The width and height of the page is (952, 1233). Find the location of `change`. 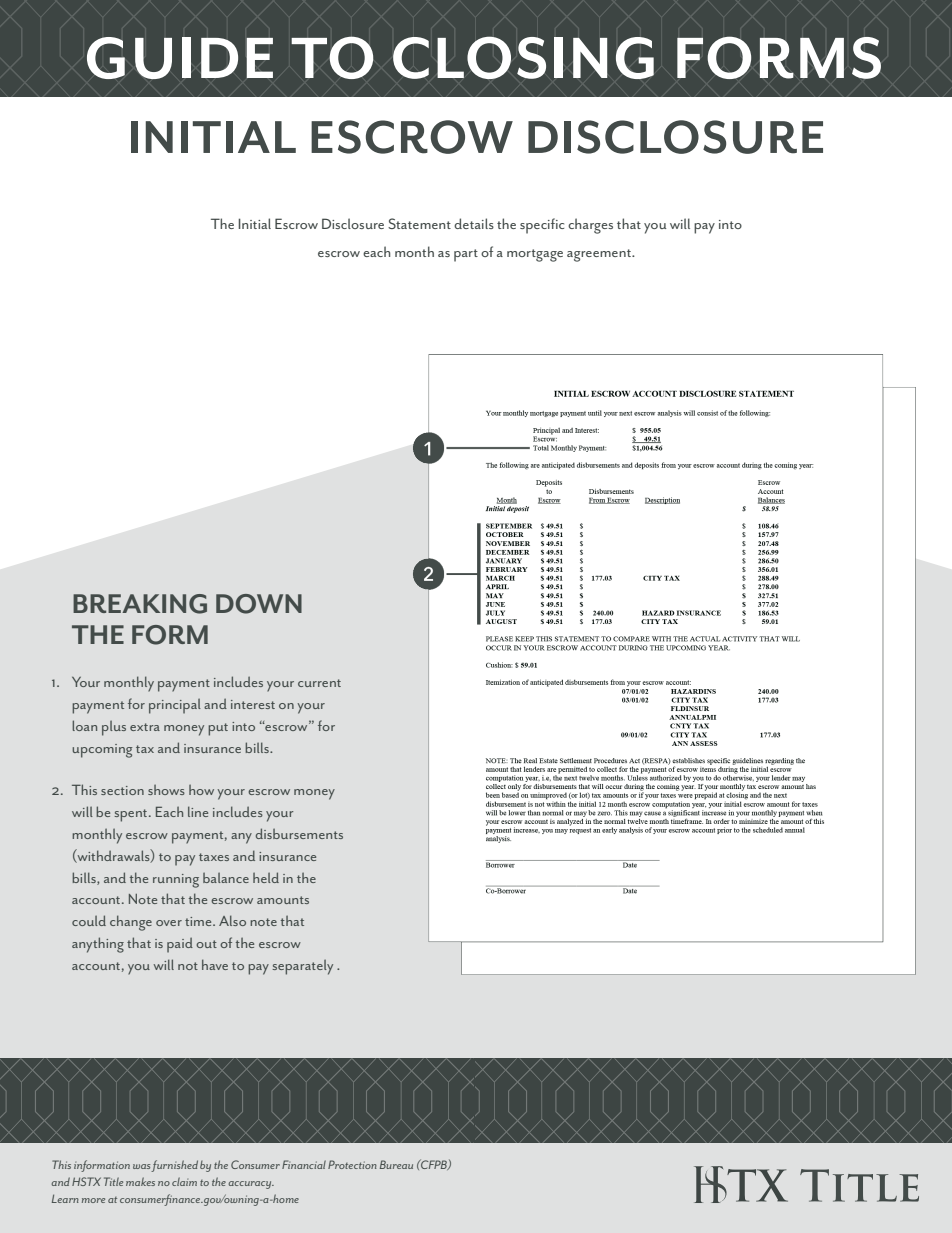

change is located at coordinates (131, 923).
